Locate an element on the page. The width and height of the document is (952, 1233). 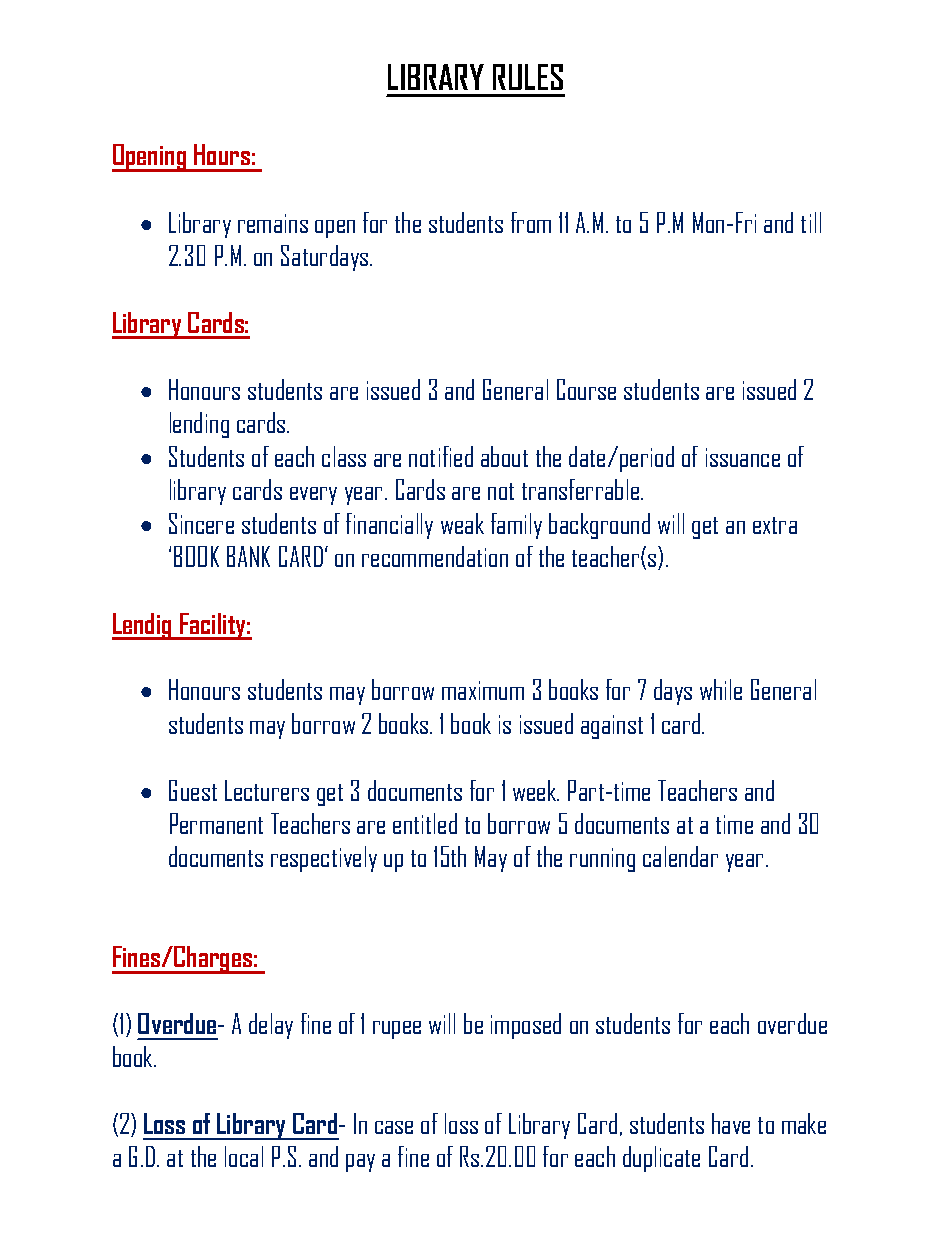
case is located at coordinates (394, 1127).
